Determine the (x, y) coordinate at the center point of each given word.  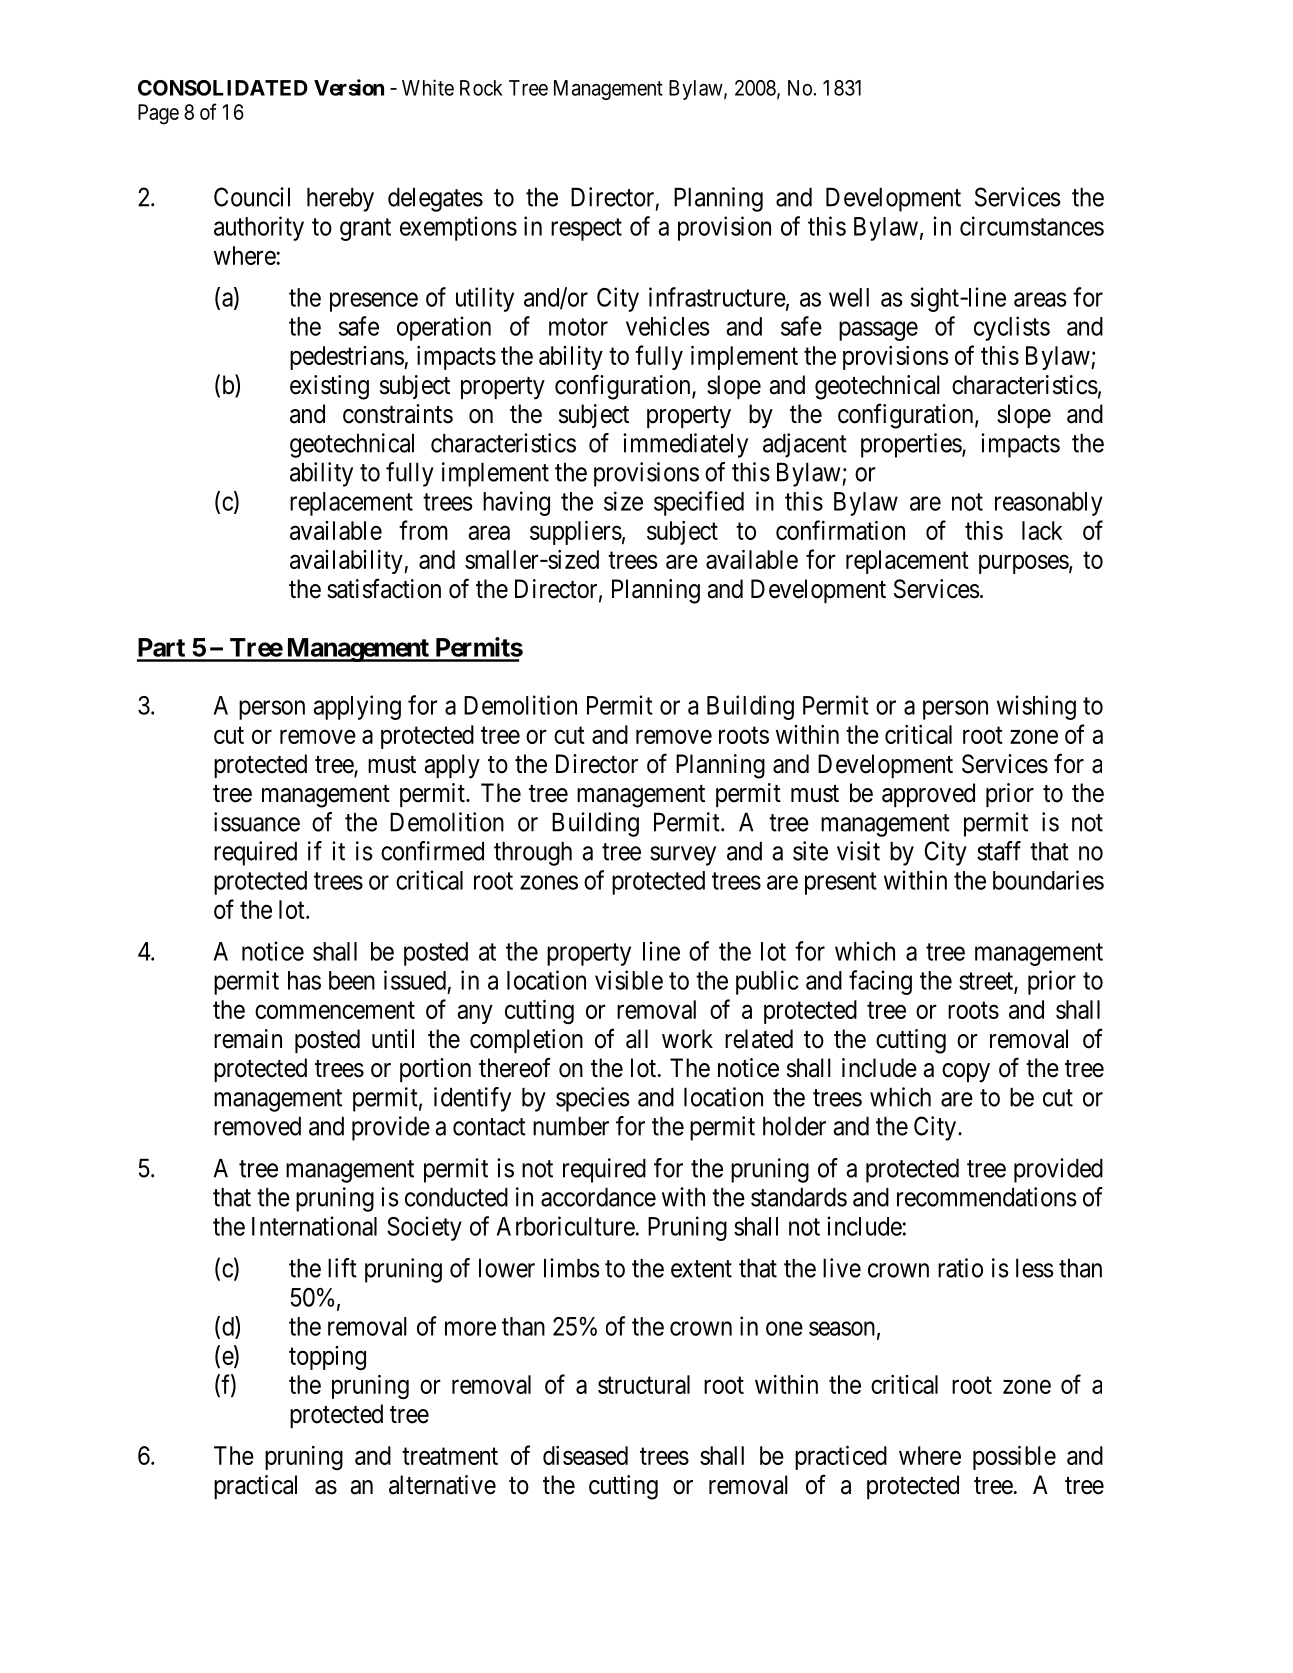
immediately (685, 445)
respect (586, 229)
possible (1014, 1458)
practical (255, 1487)
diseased (585, 1455)
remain (248, 1039)
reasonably (1049, 504)
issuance (257, 822)
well (849, 297)
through (533, 854)
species (593, 1099)
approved (928, 795)
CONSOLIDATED (223, 88)
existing (329, 387)
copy (966, 1073)
